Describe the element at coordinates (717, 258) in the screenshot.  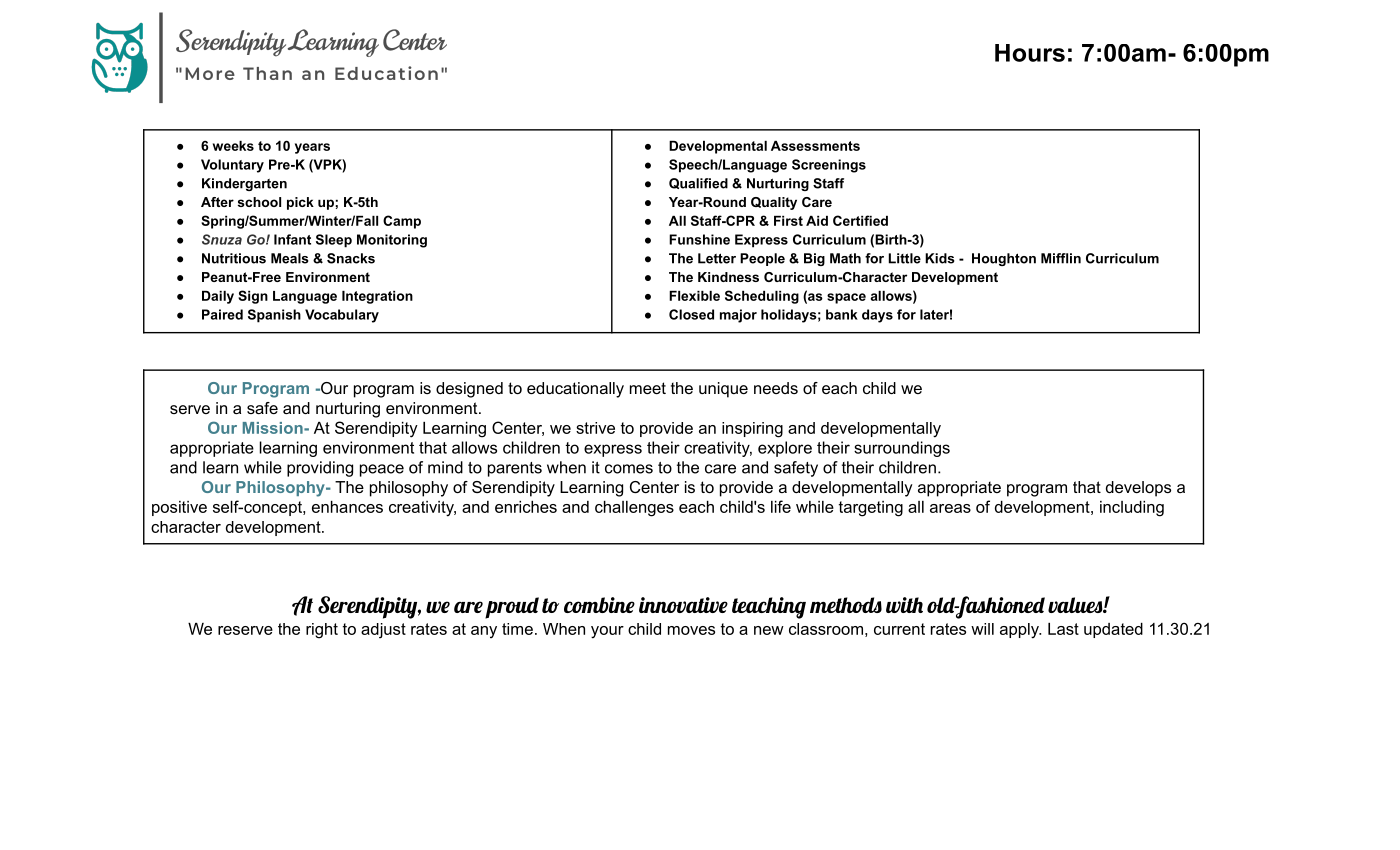
I see `Letter` at that location.
